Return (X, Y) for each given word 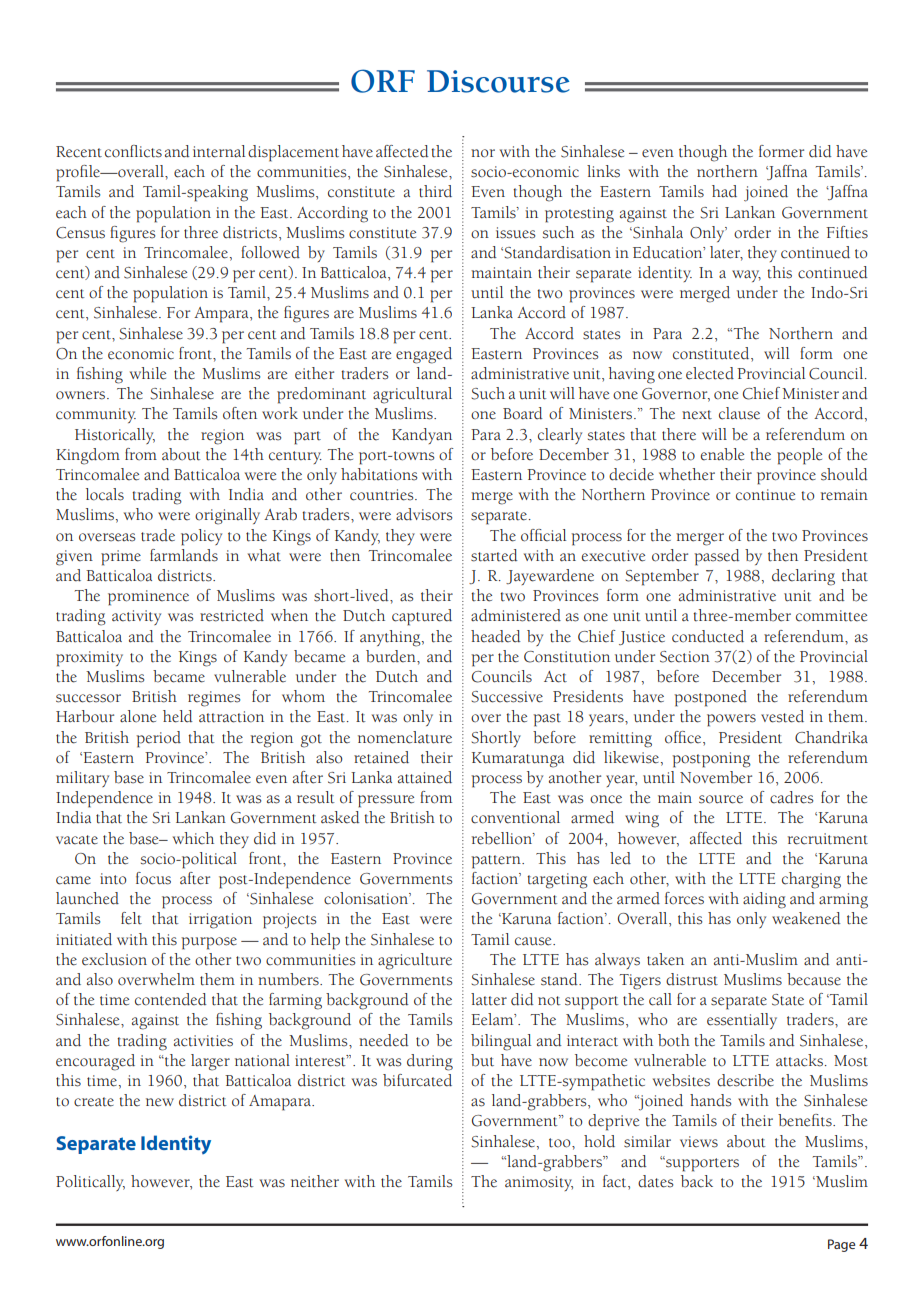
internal (219, 151)
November (716, 777)
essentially (742, 1021)
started (494, 555)
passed (717, 557)
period (158, 739)
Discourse (498, 81)
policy (201, 537)
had (724, 191)
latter (489, 999)
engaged (424, 355)
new (160, 1102)
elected (710, 373)
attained (425, 777)
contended (171, 999)
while (148, 373)
